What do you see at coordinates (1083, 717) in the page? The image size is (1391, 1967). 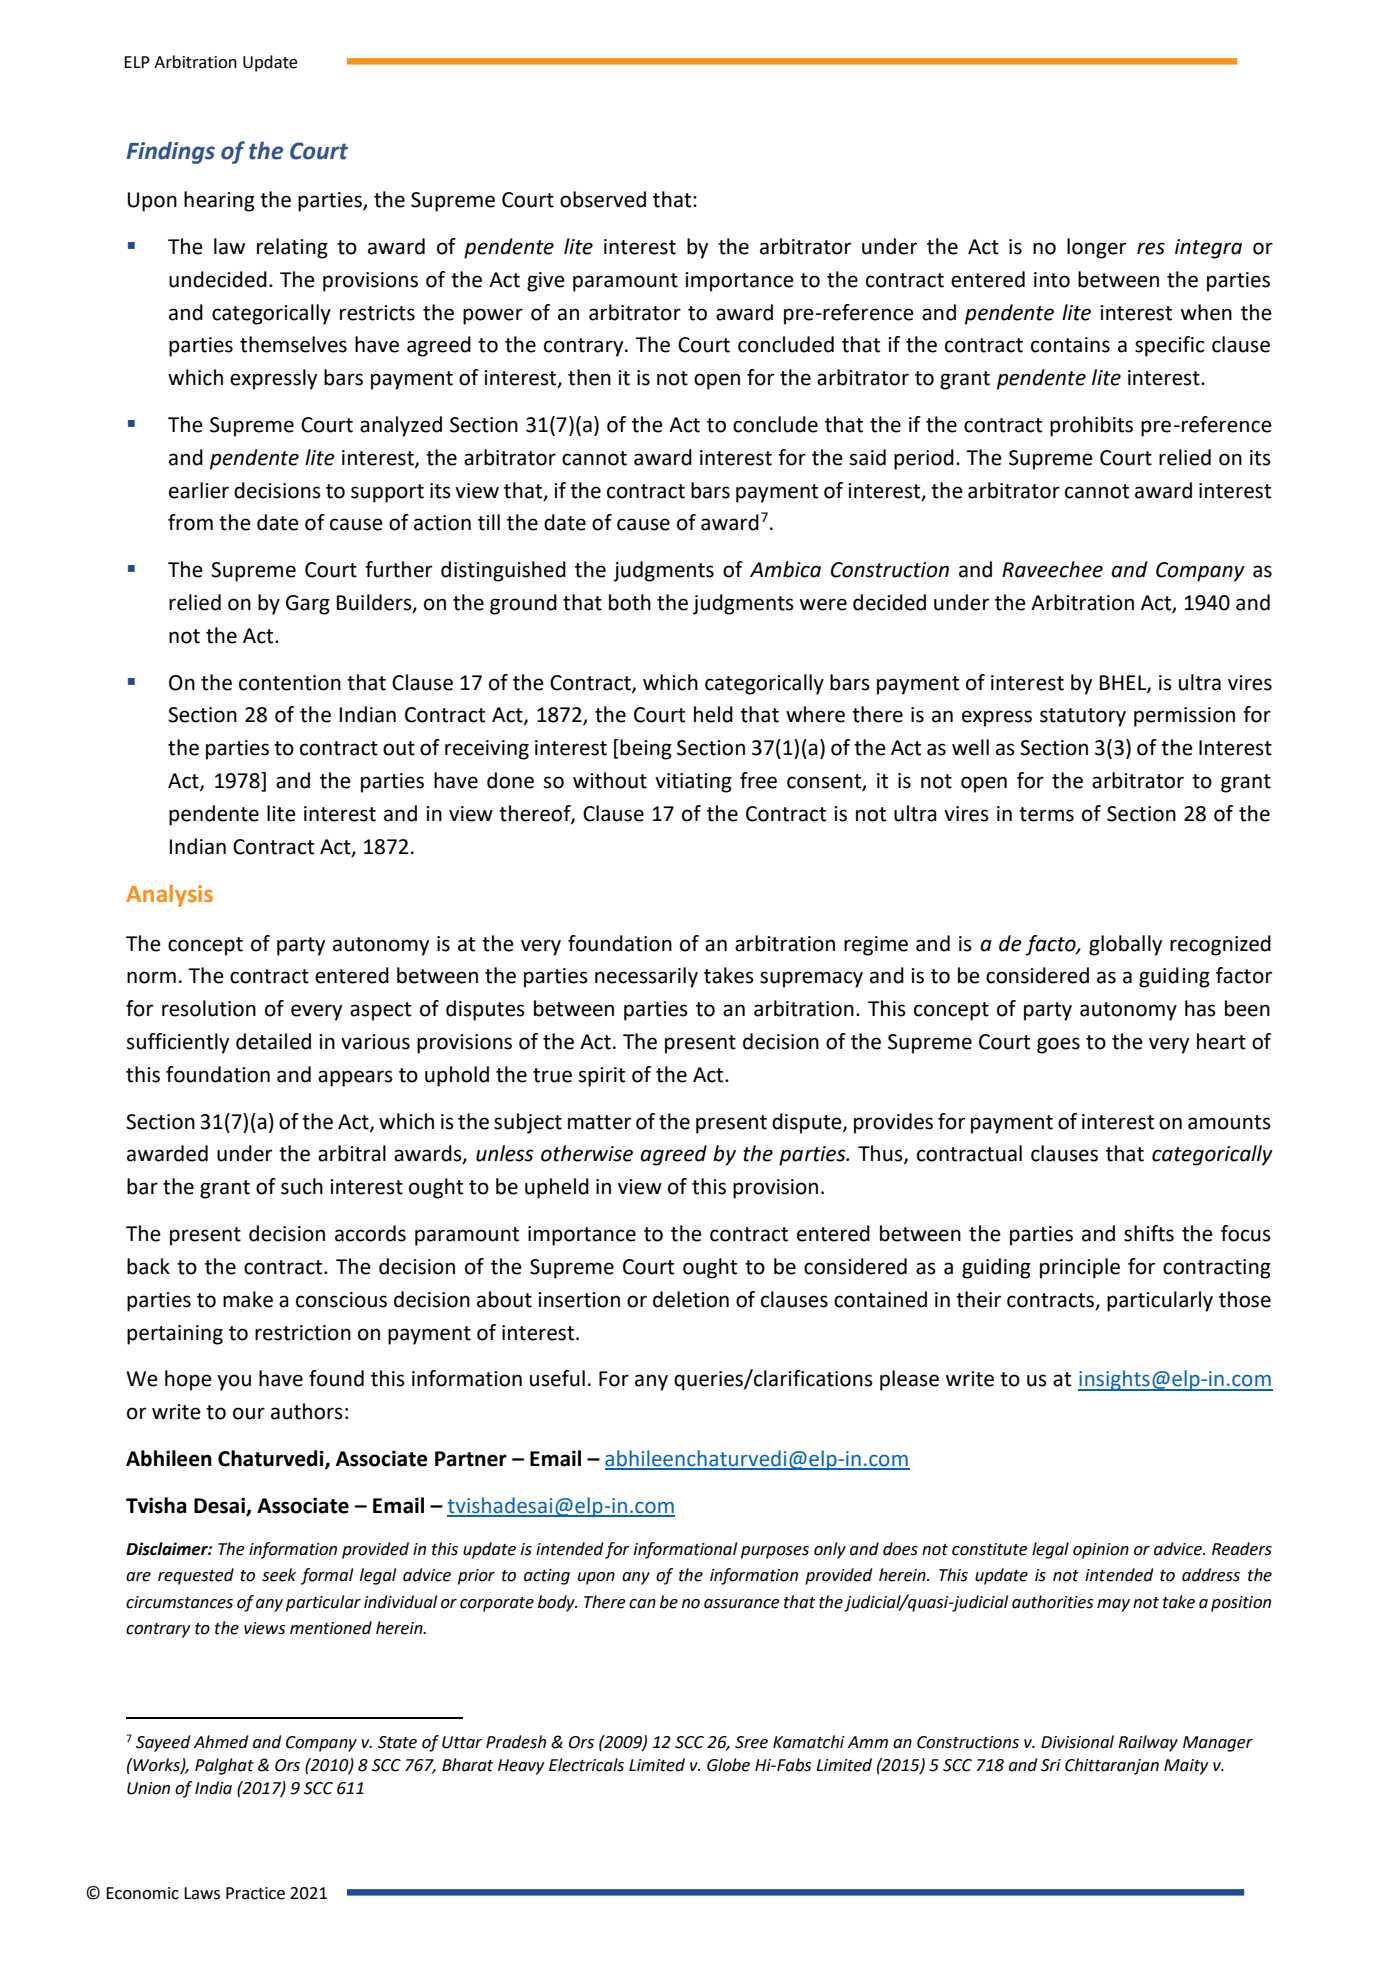 I see `statutory` at bounding box center [1083, 717].
